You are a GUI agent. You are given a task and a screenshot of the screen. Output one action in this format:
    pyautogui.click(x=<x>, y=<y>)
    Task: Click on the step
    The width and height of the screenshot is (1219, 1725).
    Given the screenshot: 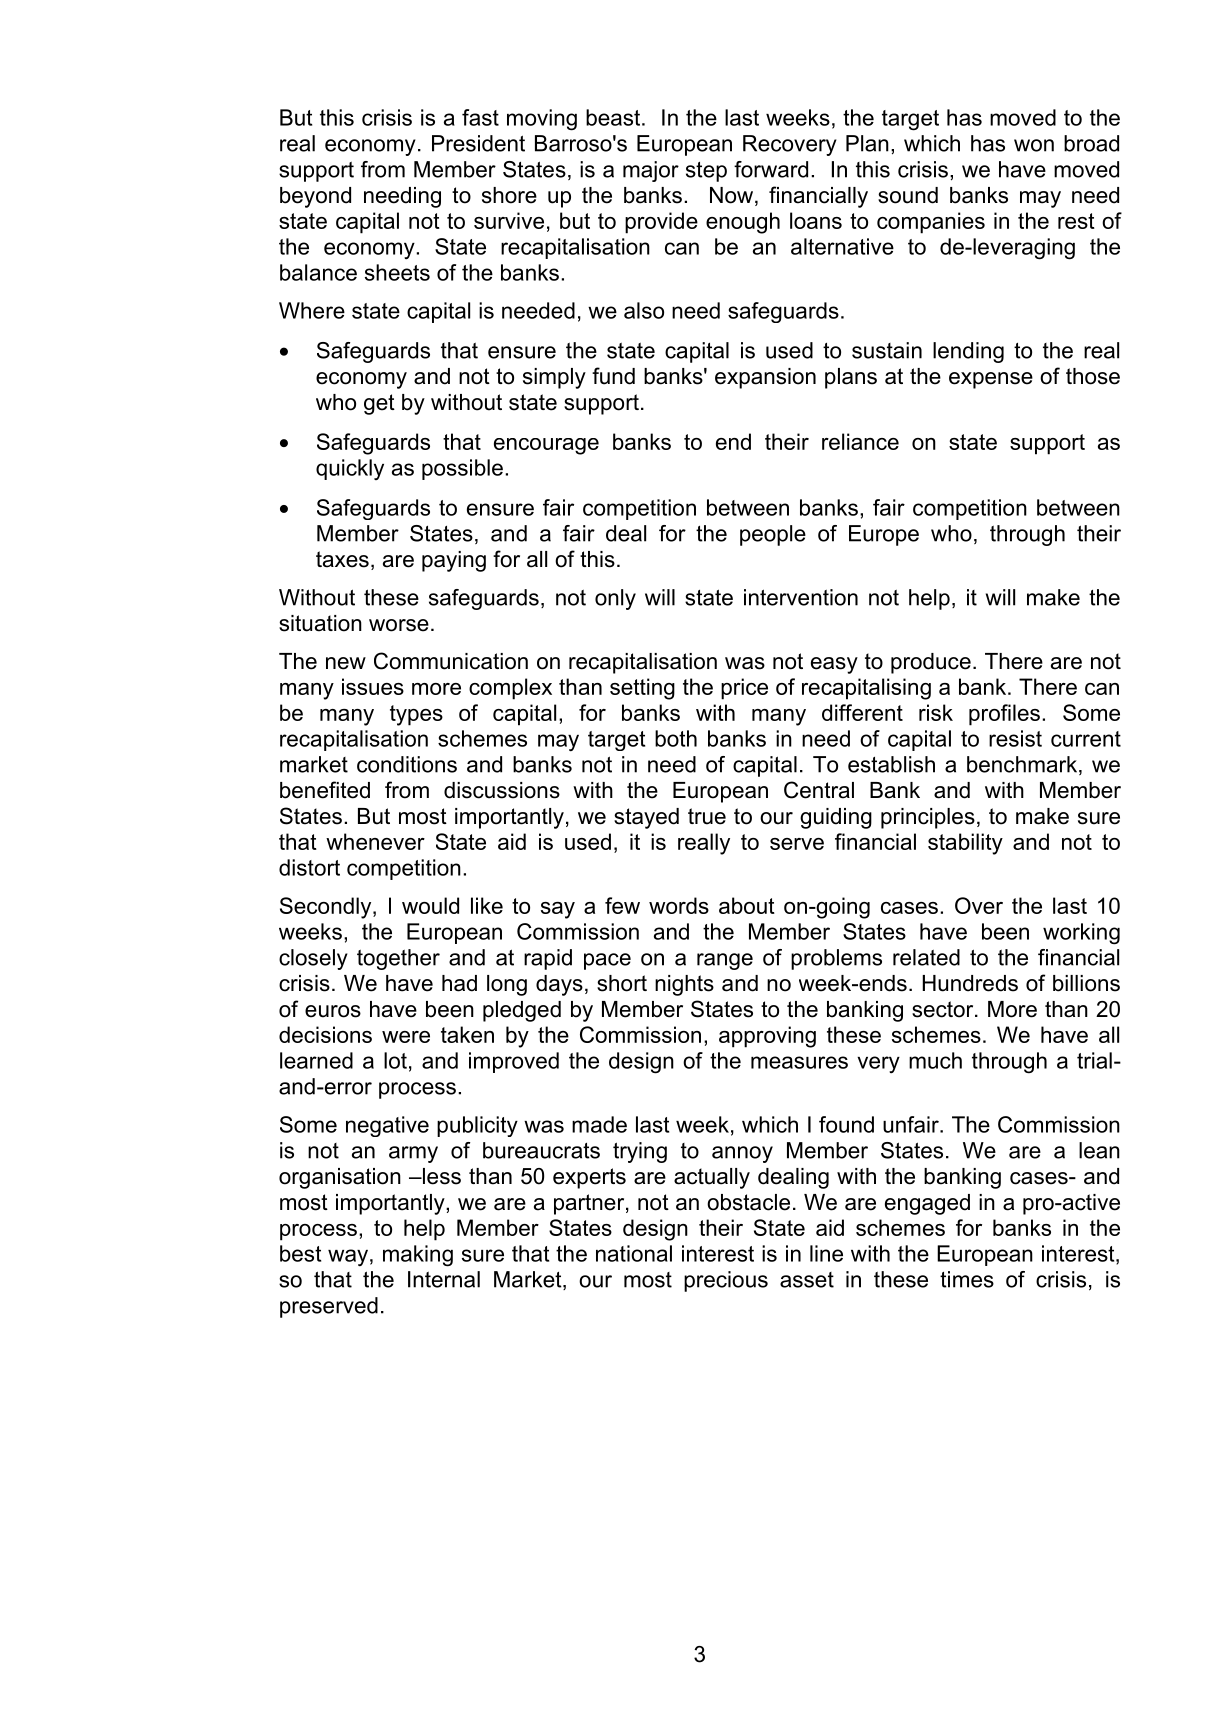 What is the action you would take?
    pyautogui.click(x=706, y=172)
